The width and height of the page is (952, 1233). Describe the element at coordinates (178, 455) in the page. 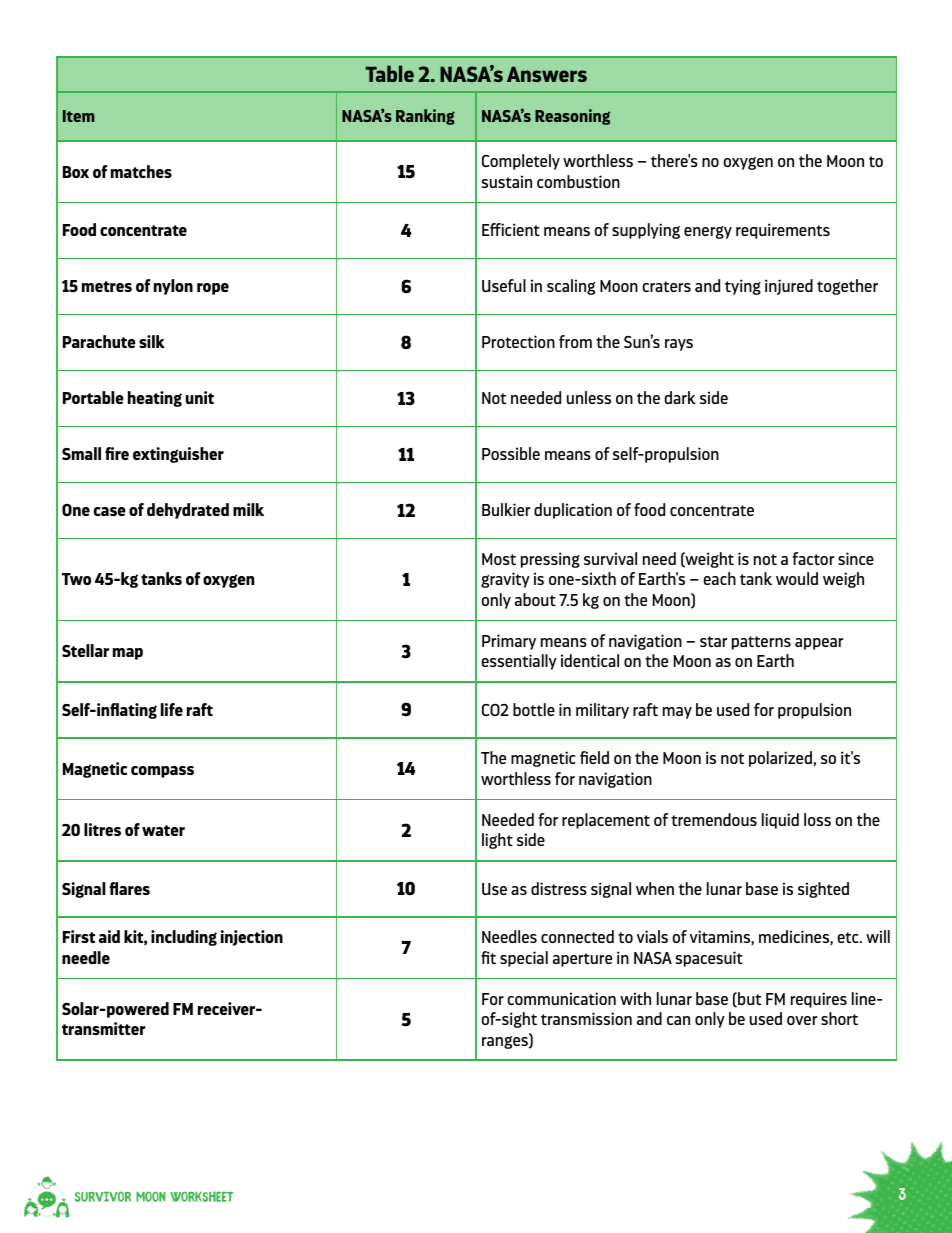

I see `extinguisher` at that location.
